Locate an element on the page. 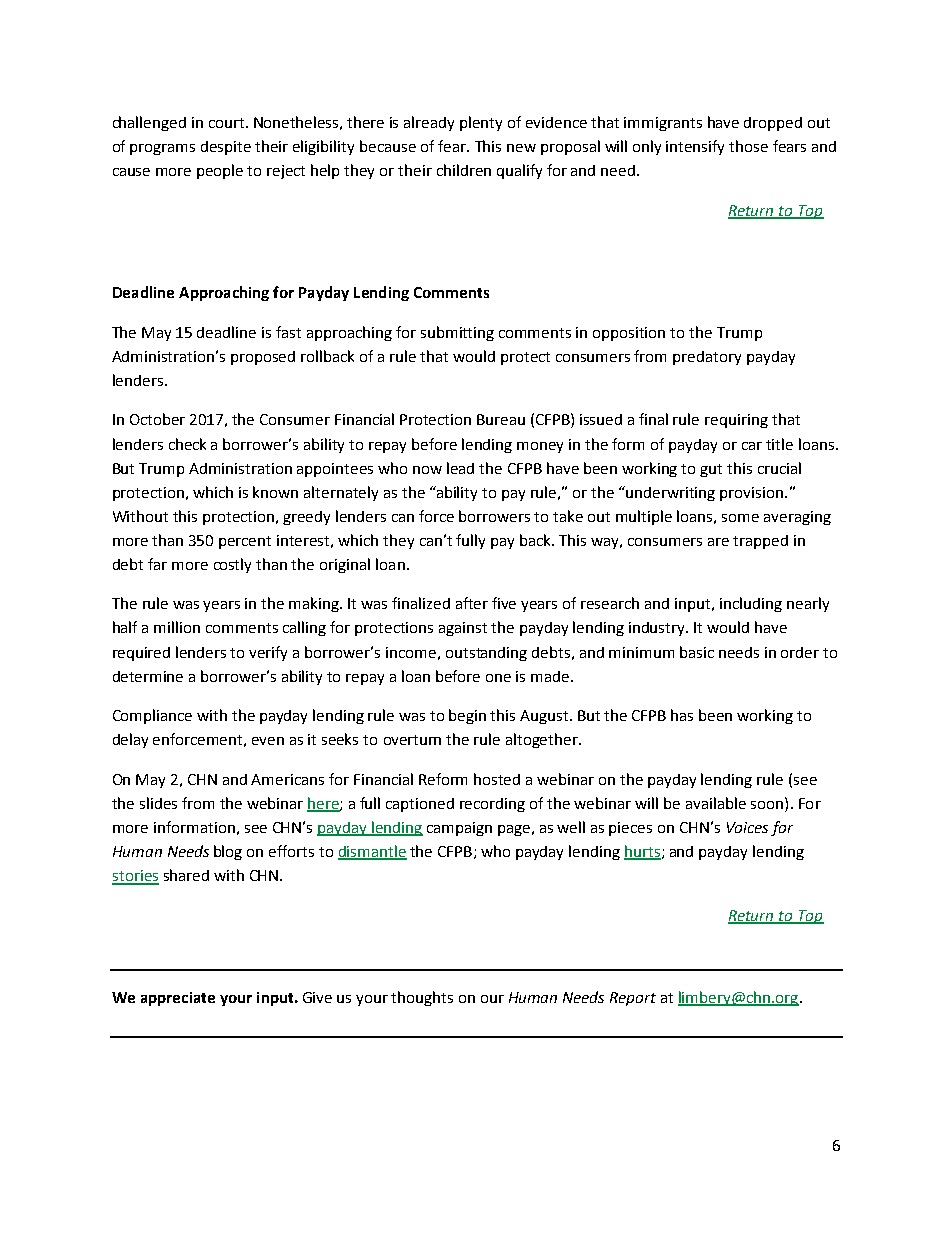  appreciate is located at coordinates (178, 999).
